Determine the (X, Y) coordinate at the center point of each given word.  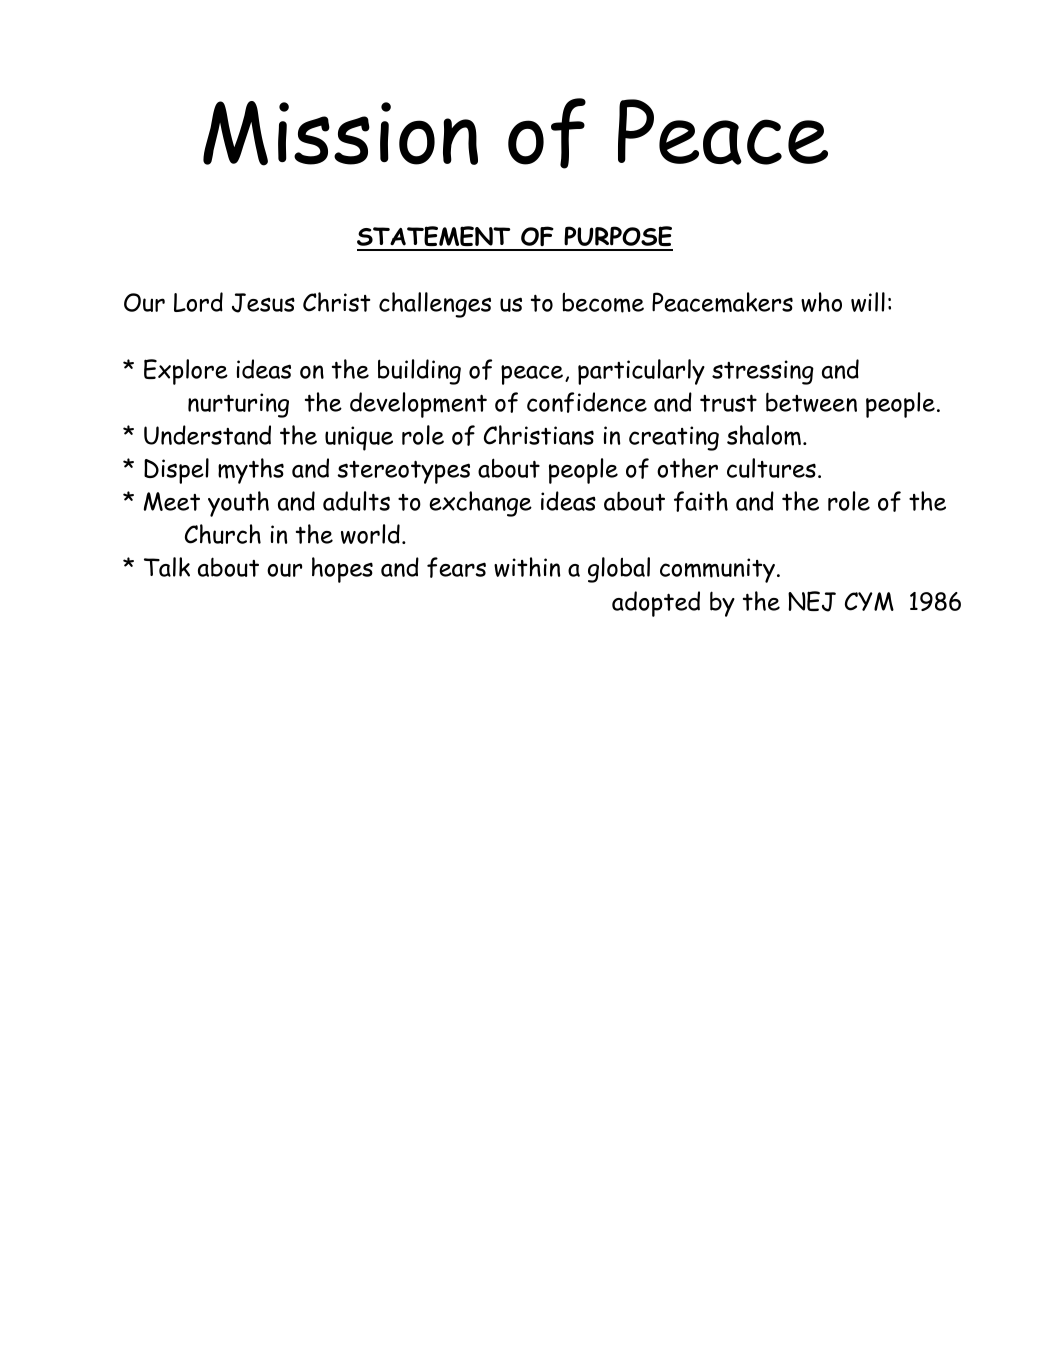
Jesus (263, 303)
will (868, 302)
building (419, 372)
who (821, 302)
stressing (763, 372)
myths (251, 471)
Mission (340, 133)
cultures (771, 468)
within (527, 567)
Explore (186, 372)
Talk (167, 567)
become (603, 303)
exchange (480, 504)
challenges (435, 305)
